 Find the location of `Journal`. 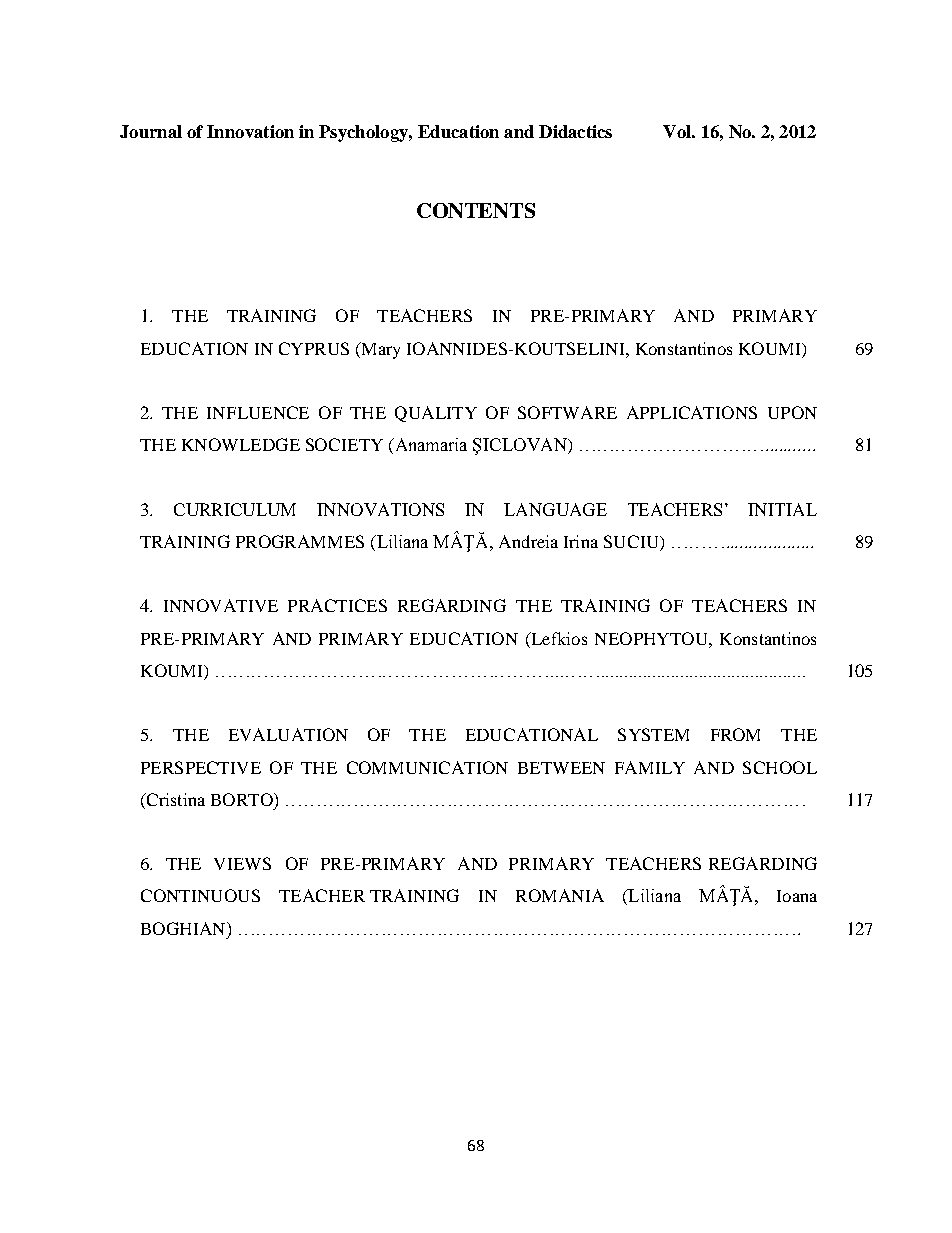

Journal is located at coordinates (151, 131).
